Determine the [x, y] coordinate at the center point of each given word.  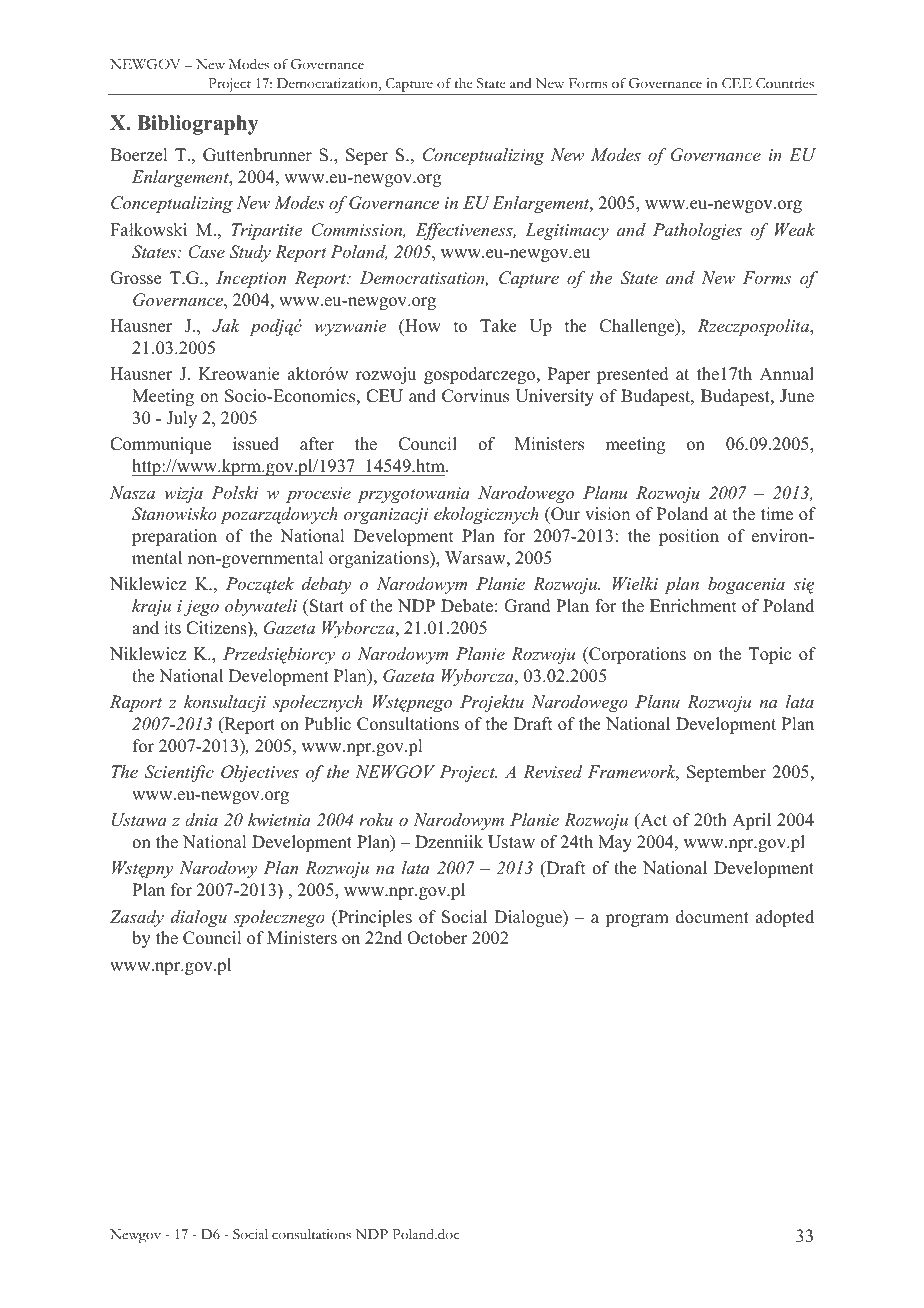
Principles [374, 918]
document [712, 917]
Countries [785, 83]
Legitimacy [567, 231]
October [437, 938]
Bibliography [197, 125]
